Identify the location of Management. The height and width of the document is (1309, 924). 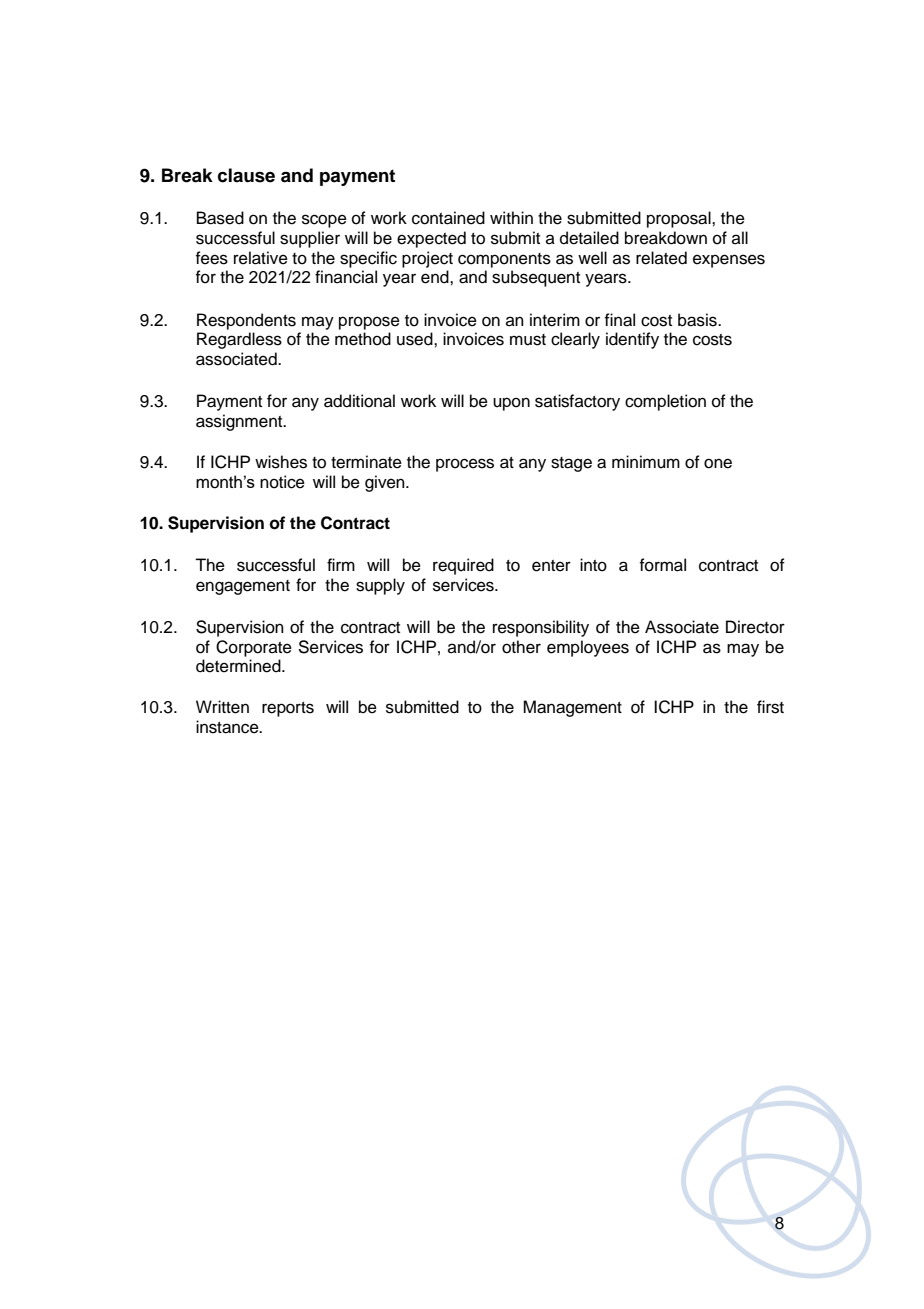
(572, 708).
